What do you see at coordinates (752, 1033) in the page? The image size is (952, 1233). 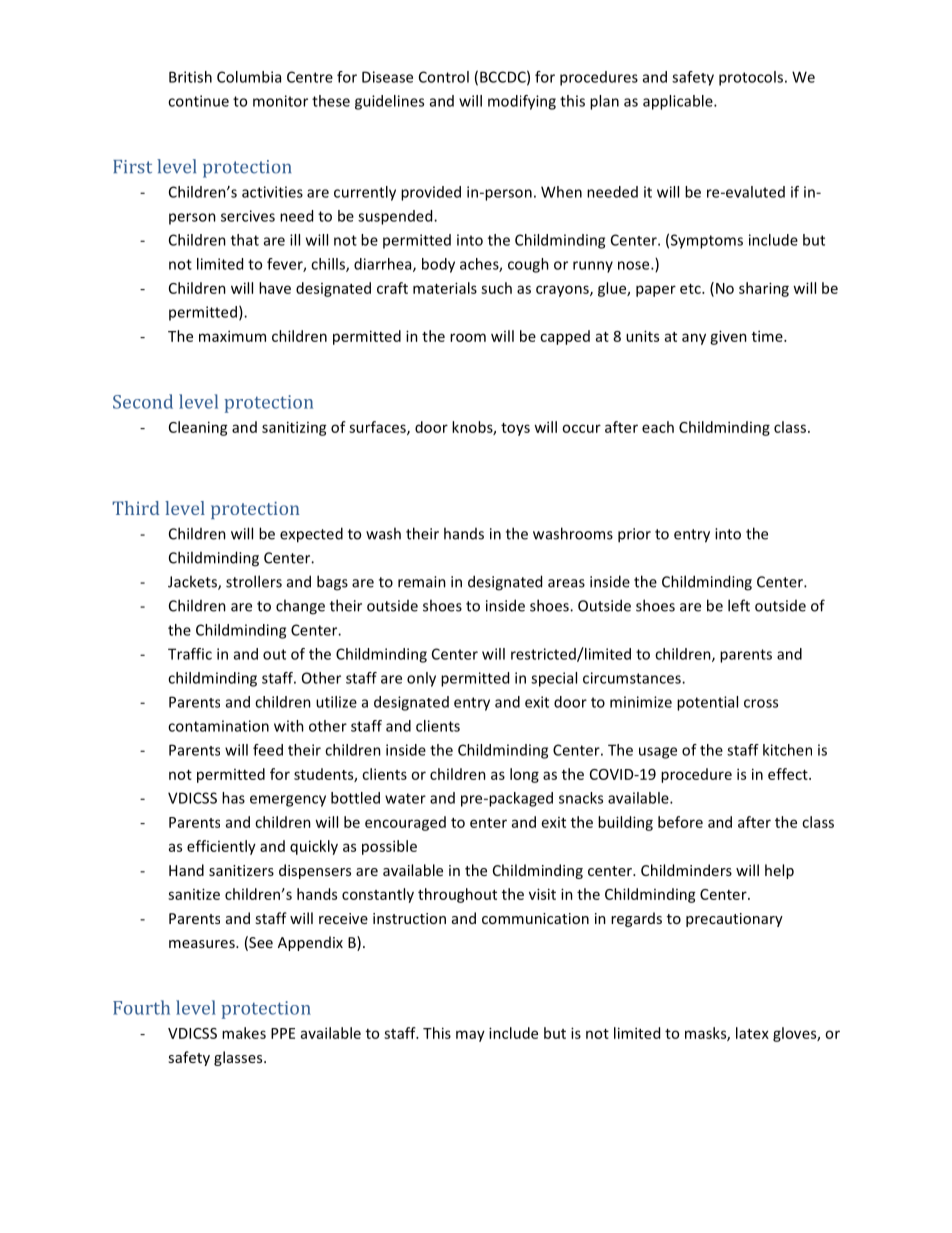 I see `latex` at bounding box center [752, 1033].
